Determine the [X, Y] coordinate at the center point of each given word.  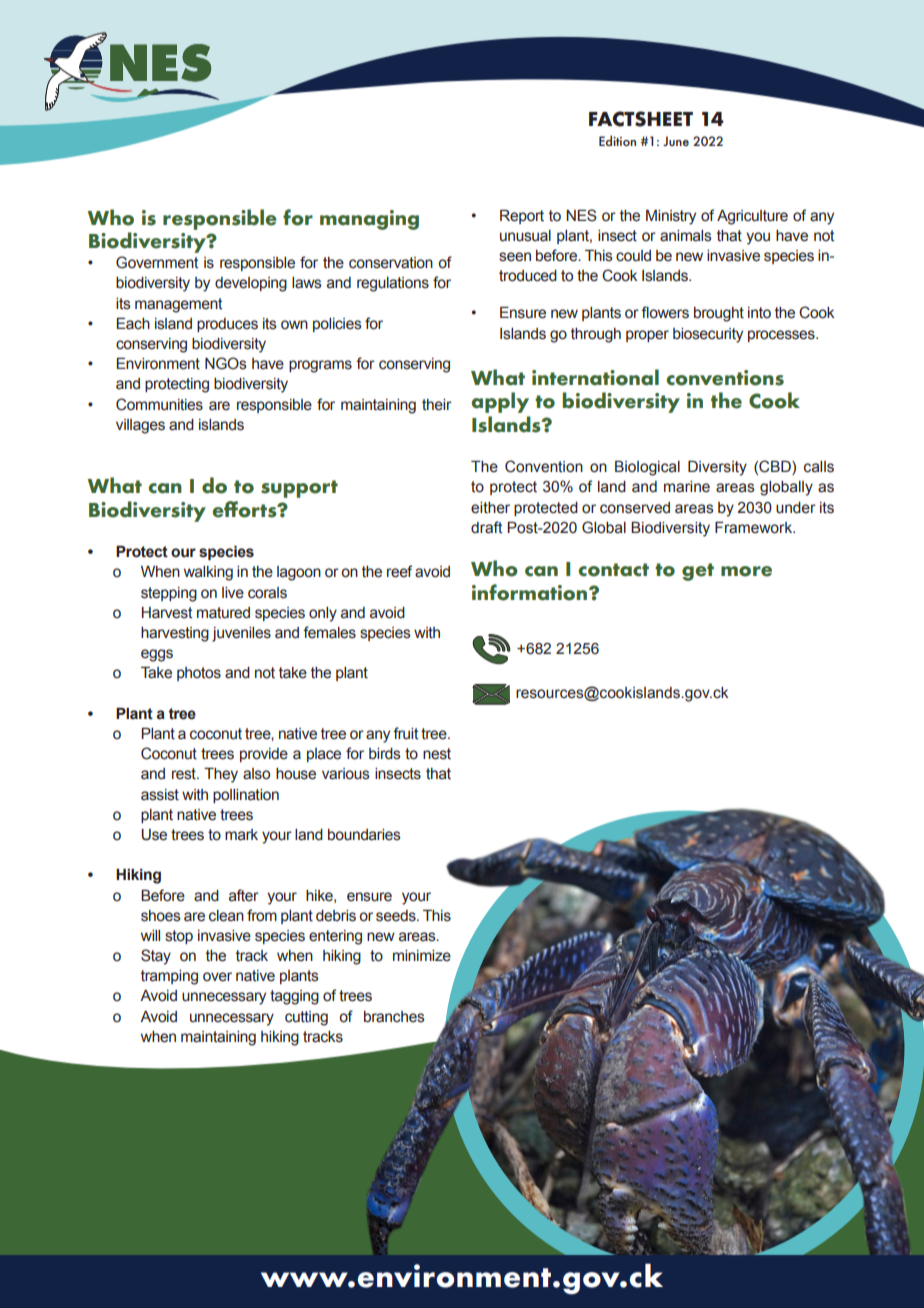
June [676, 141]
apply [500, 402]
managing [369, 220]
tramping [169, 977]
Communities [159, 404]
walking [208, 573]
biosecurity [708, 335]
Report [522, 217]
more [746, 571]
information [531, 592]
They [221, 775]
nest [437, 754]
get [698, 572]
